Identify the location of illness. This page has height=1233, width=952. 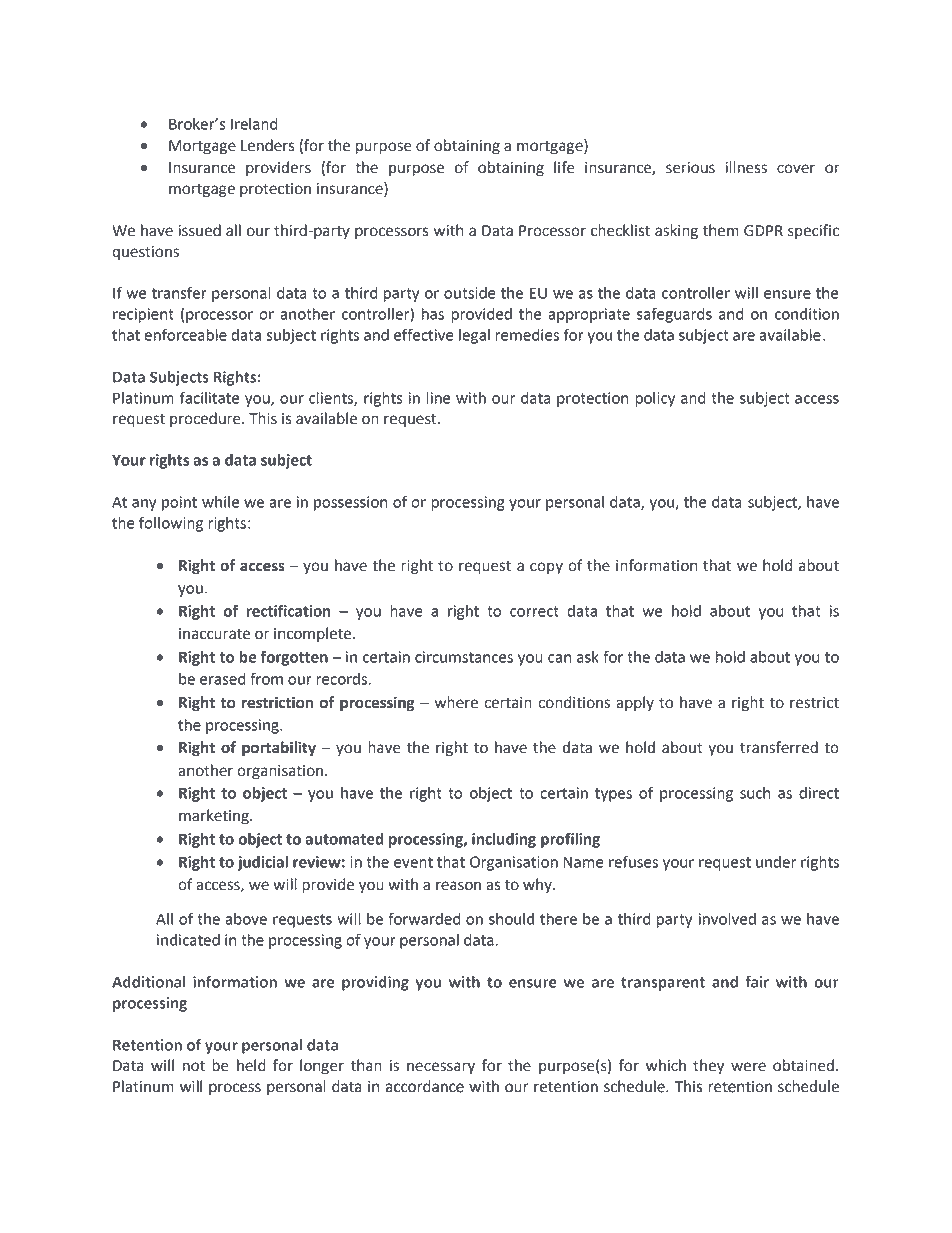
(746, 167).
